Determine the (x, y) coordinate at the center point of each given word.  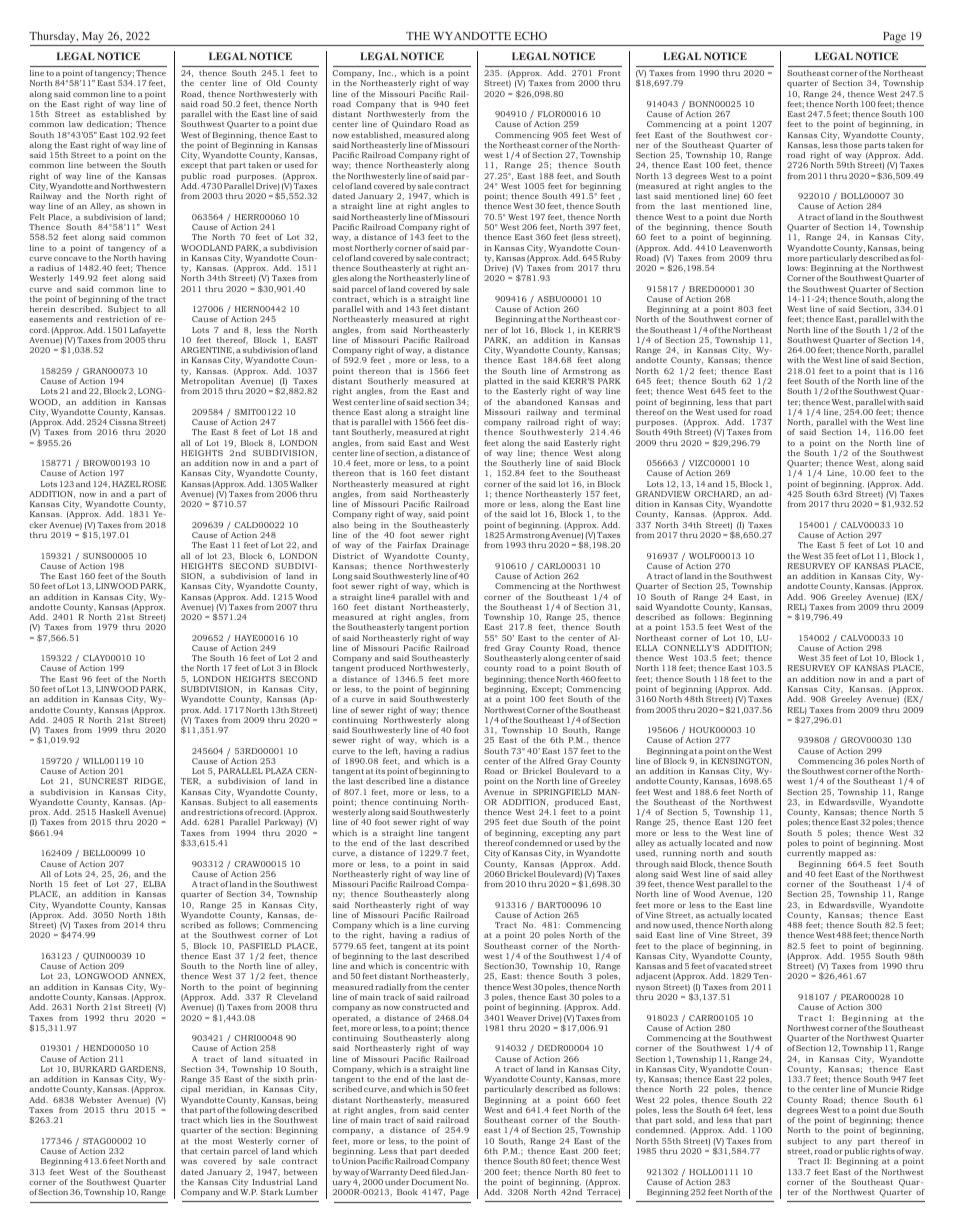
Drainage (450, 546)
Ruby (609, 260)
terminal (603, 412)
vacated (731, 966)
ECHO (531, 35)
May (93, 39)
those (851, 145)
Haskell (114, 812)
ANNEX (149, 976)
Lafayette (147, 332)
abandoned (539, 402)
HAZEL (126, 484)
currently (806, 854)
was (189, 1162)
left (393, 751)
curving (454, 927)
